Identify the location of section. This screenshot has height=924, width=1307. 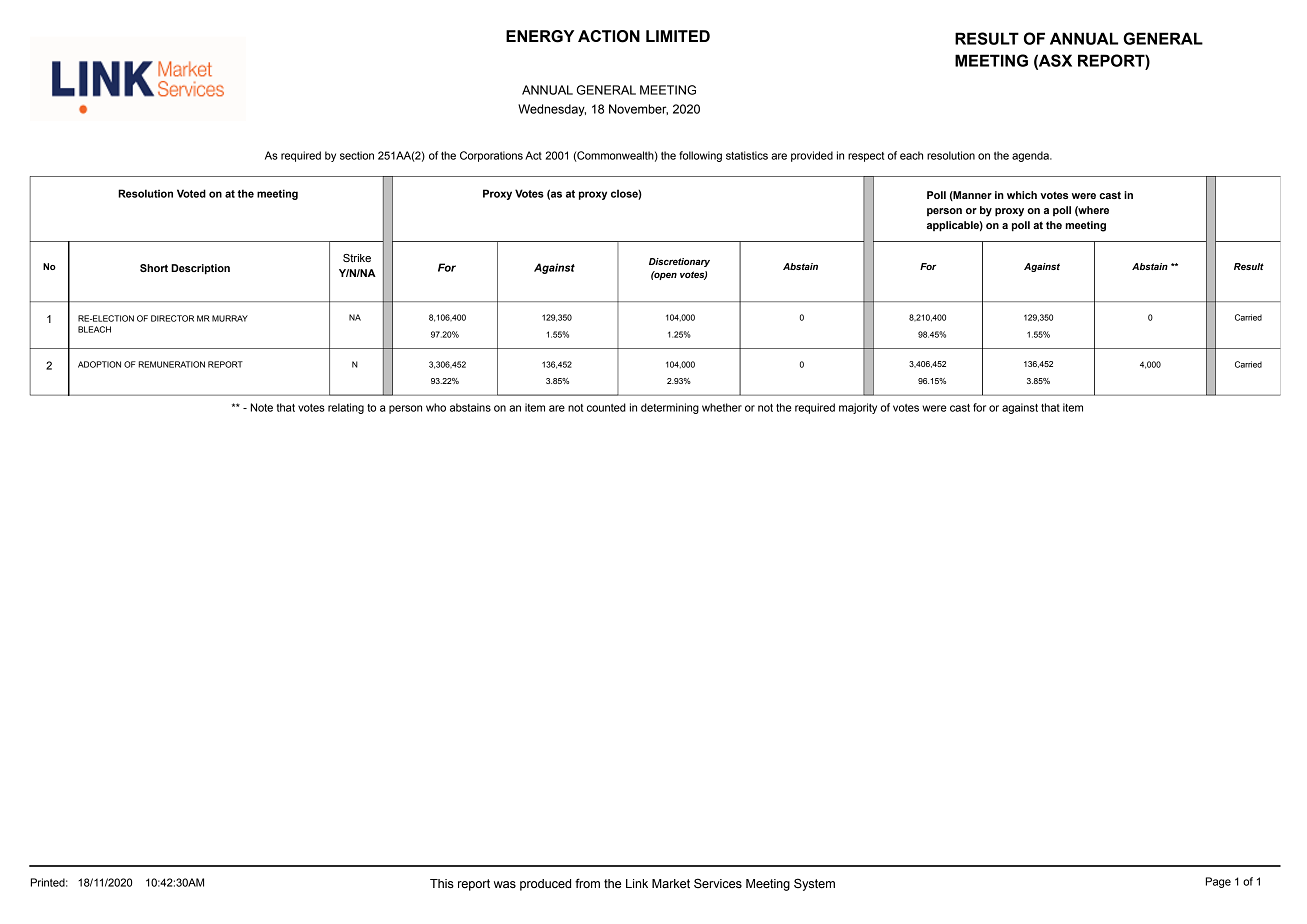
(357, 155).
